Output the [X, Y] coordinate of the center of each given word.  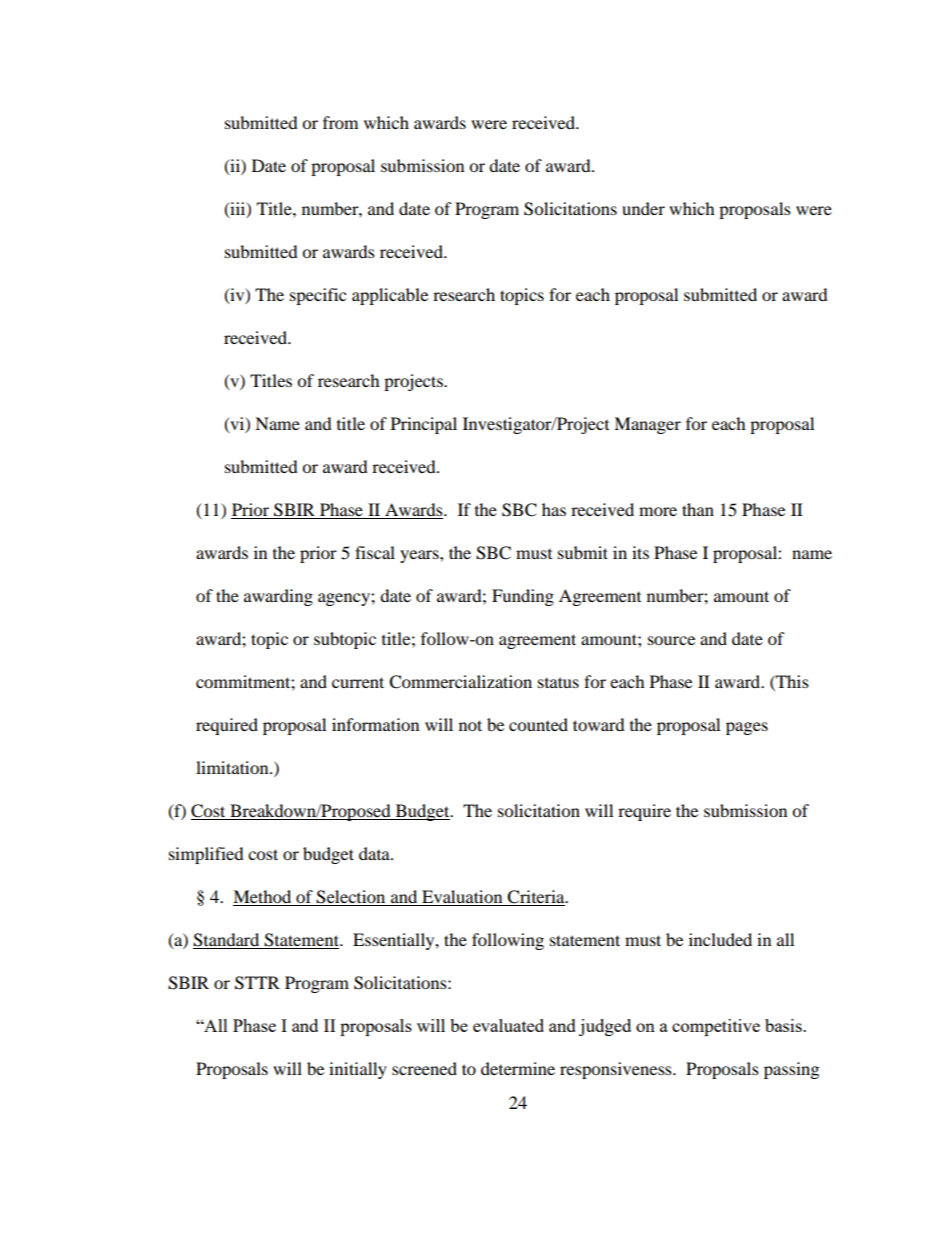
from [340, 122]
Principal [424, 425]
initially [358, 1070]
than [698, 509]
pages [747, 728]
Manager [647, 425]
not [470, 725]
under [643, 208]
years [420, 556]
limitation [233, 767]
